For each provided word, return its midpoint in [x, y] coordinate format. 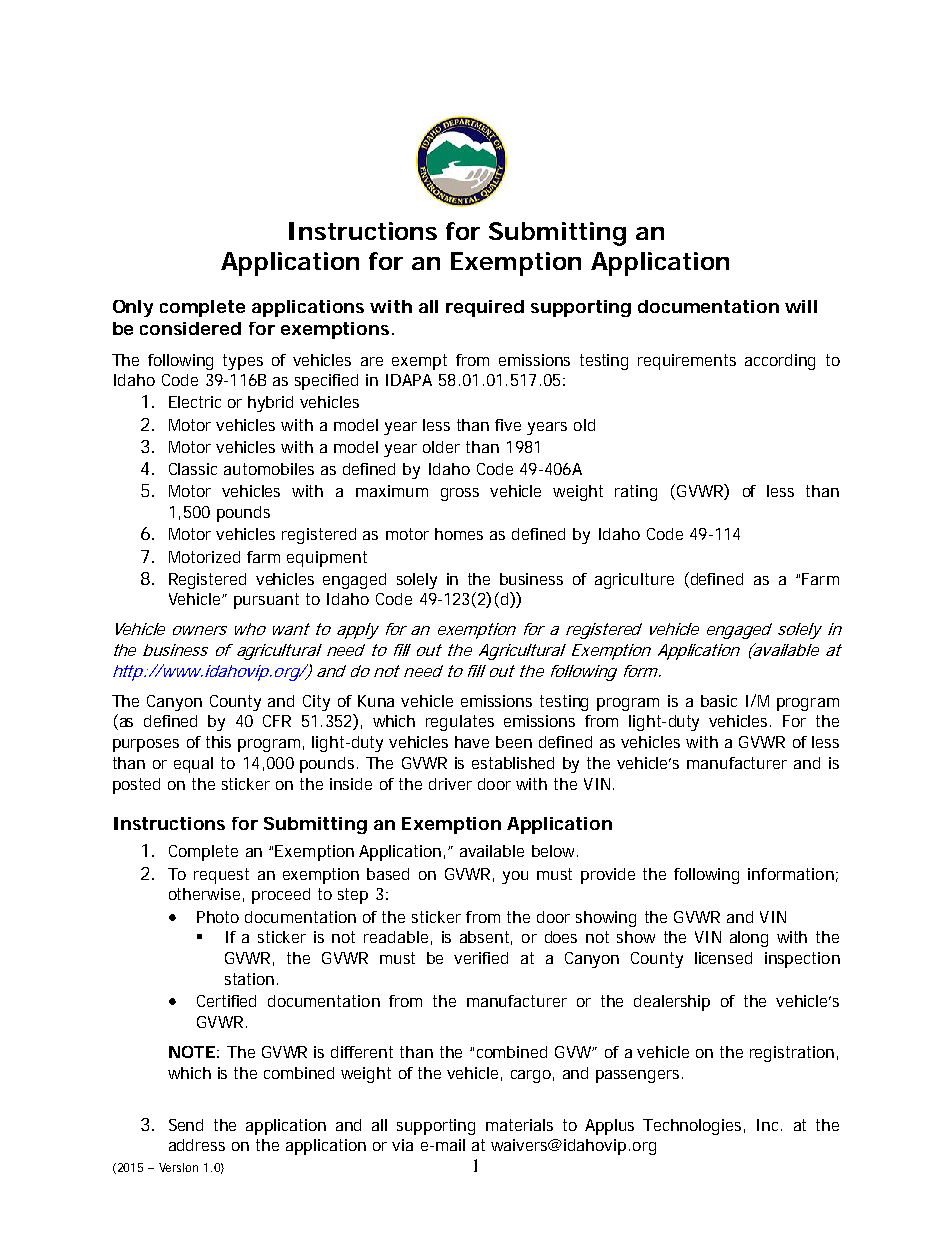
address [197, 1145]
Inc [769, 1125]
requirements [687, 362]
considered [190, 328]
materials [519, 1125]
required [485, 308]
